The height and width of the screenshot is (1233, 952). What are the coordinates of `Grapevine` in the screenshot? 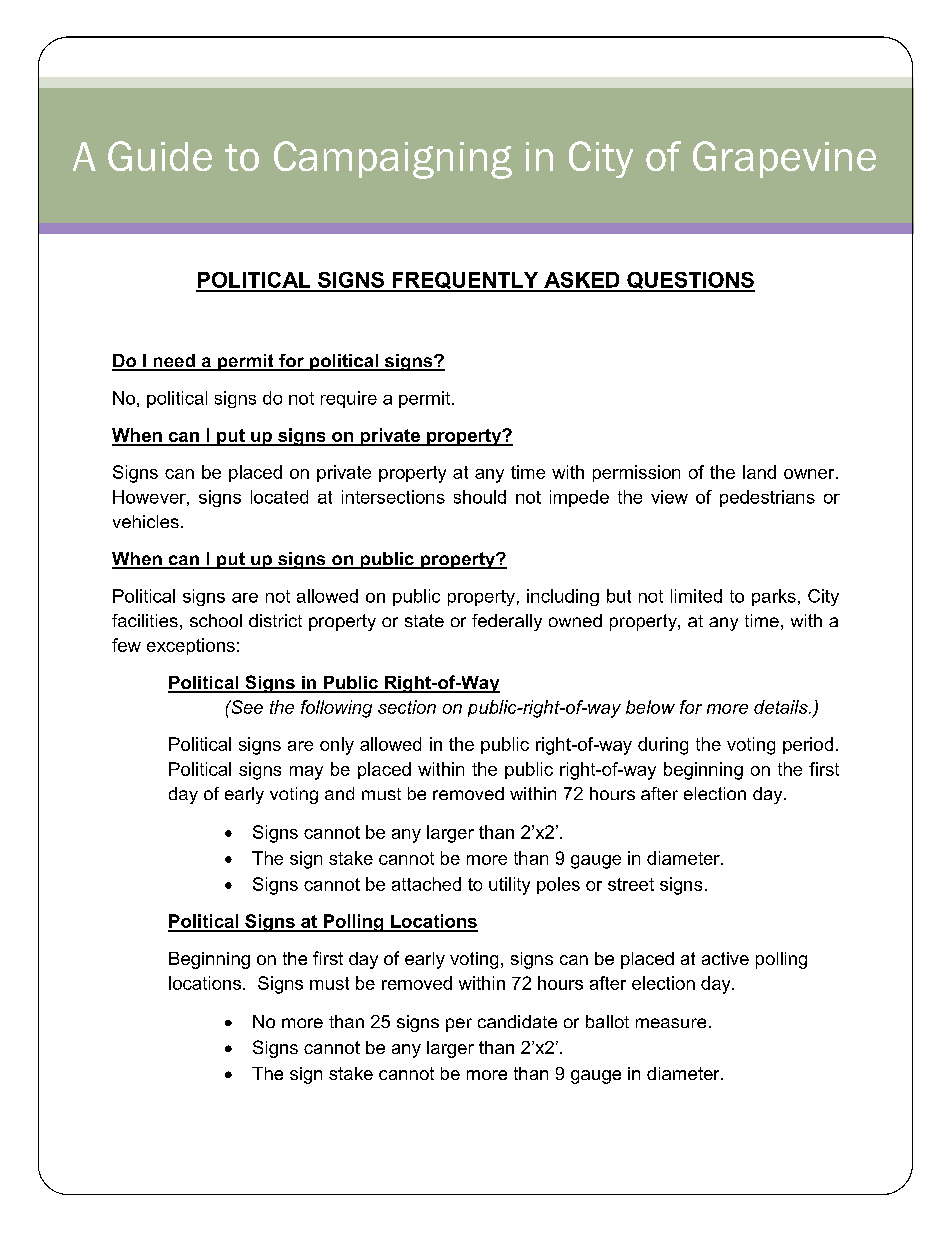 It's located at (784, 159).
